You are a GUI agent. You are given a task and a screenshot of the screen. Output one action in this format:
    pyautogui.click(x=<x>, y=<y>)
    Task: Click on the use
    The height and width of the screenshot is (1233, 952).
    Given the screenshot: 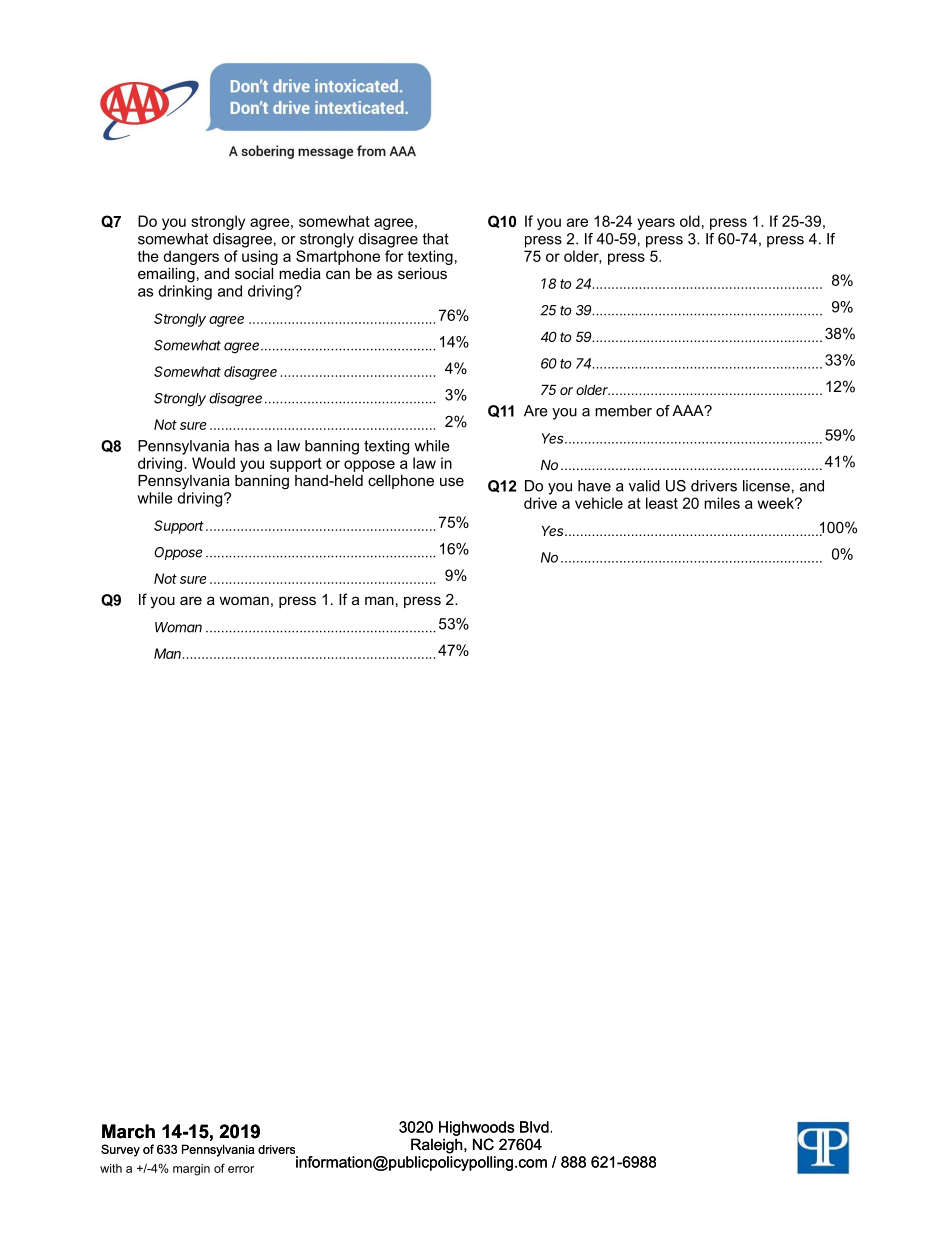 What is the action you would take?
    pyautogui.click(x=452, y=481)
